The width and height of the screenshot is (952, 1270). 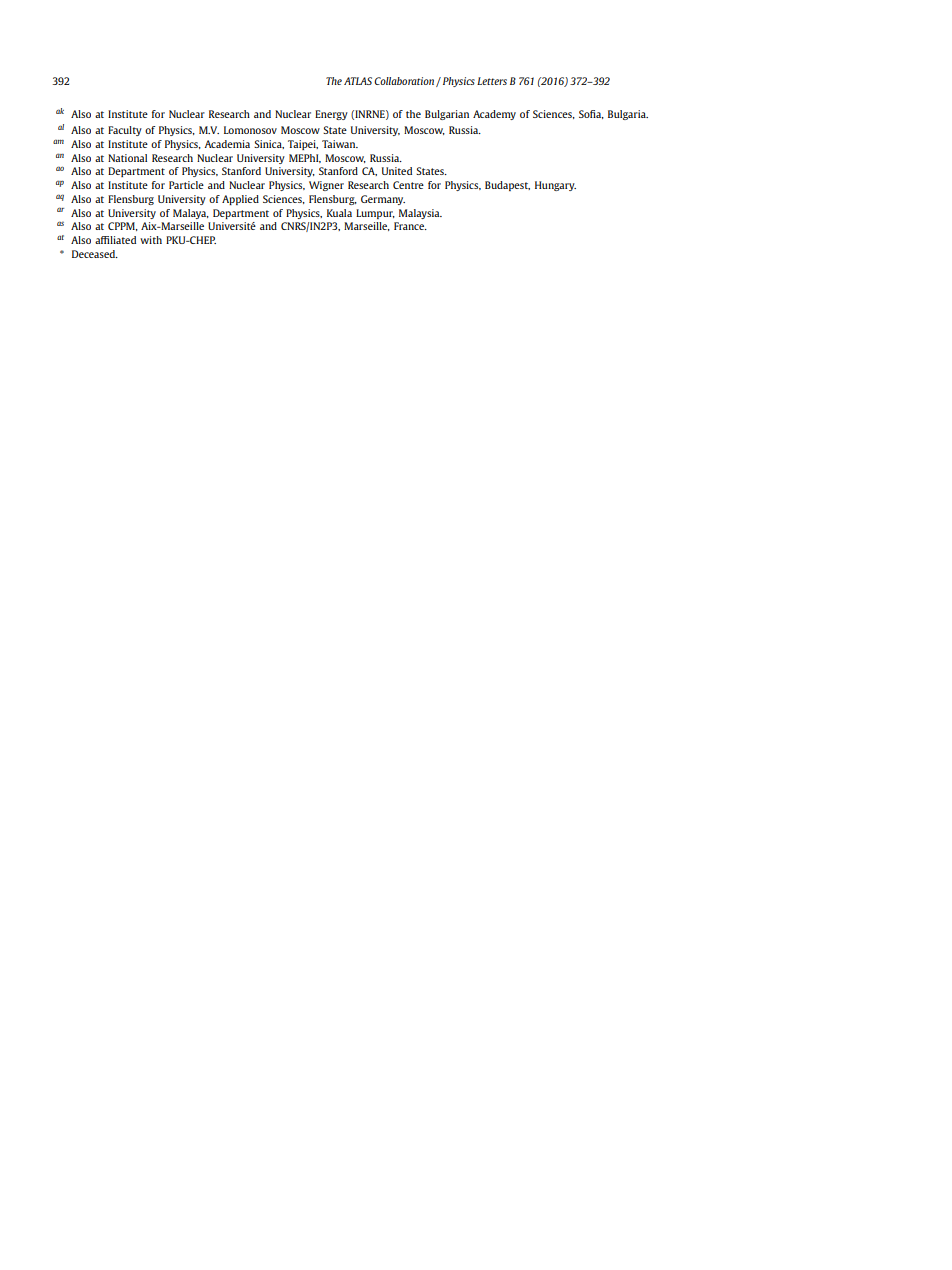 I want to click on Academy, so click(x=494, y=115).
